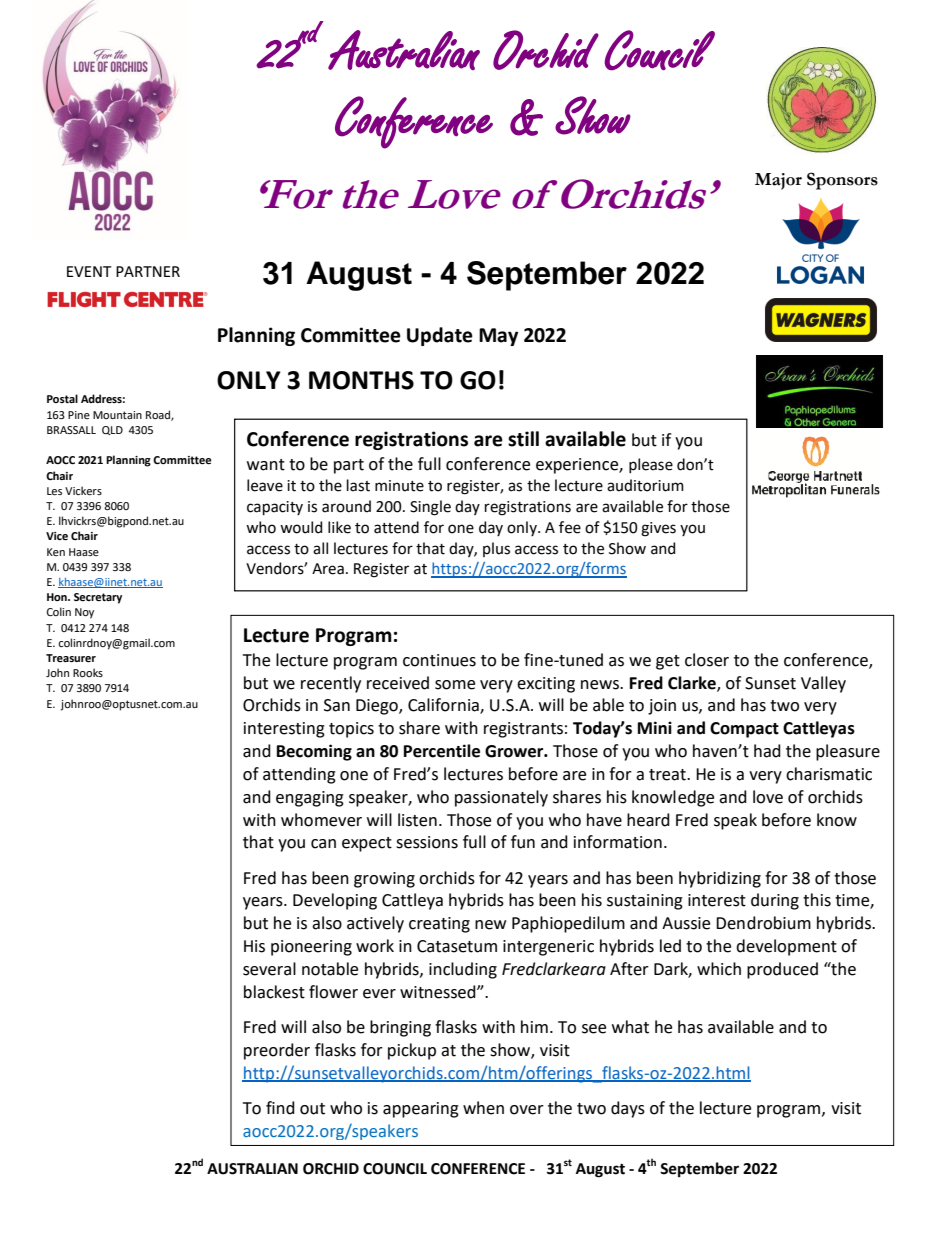 The width and height of the page is (952, 1233). What do you see at coordinates (89, 271) in the page?
I see `EVENT` at bounding box center [89, 271].
